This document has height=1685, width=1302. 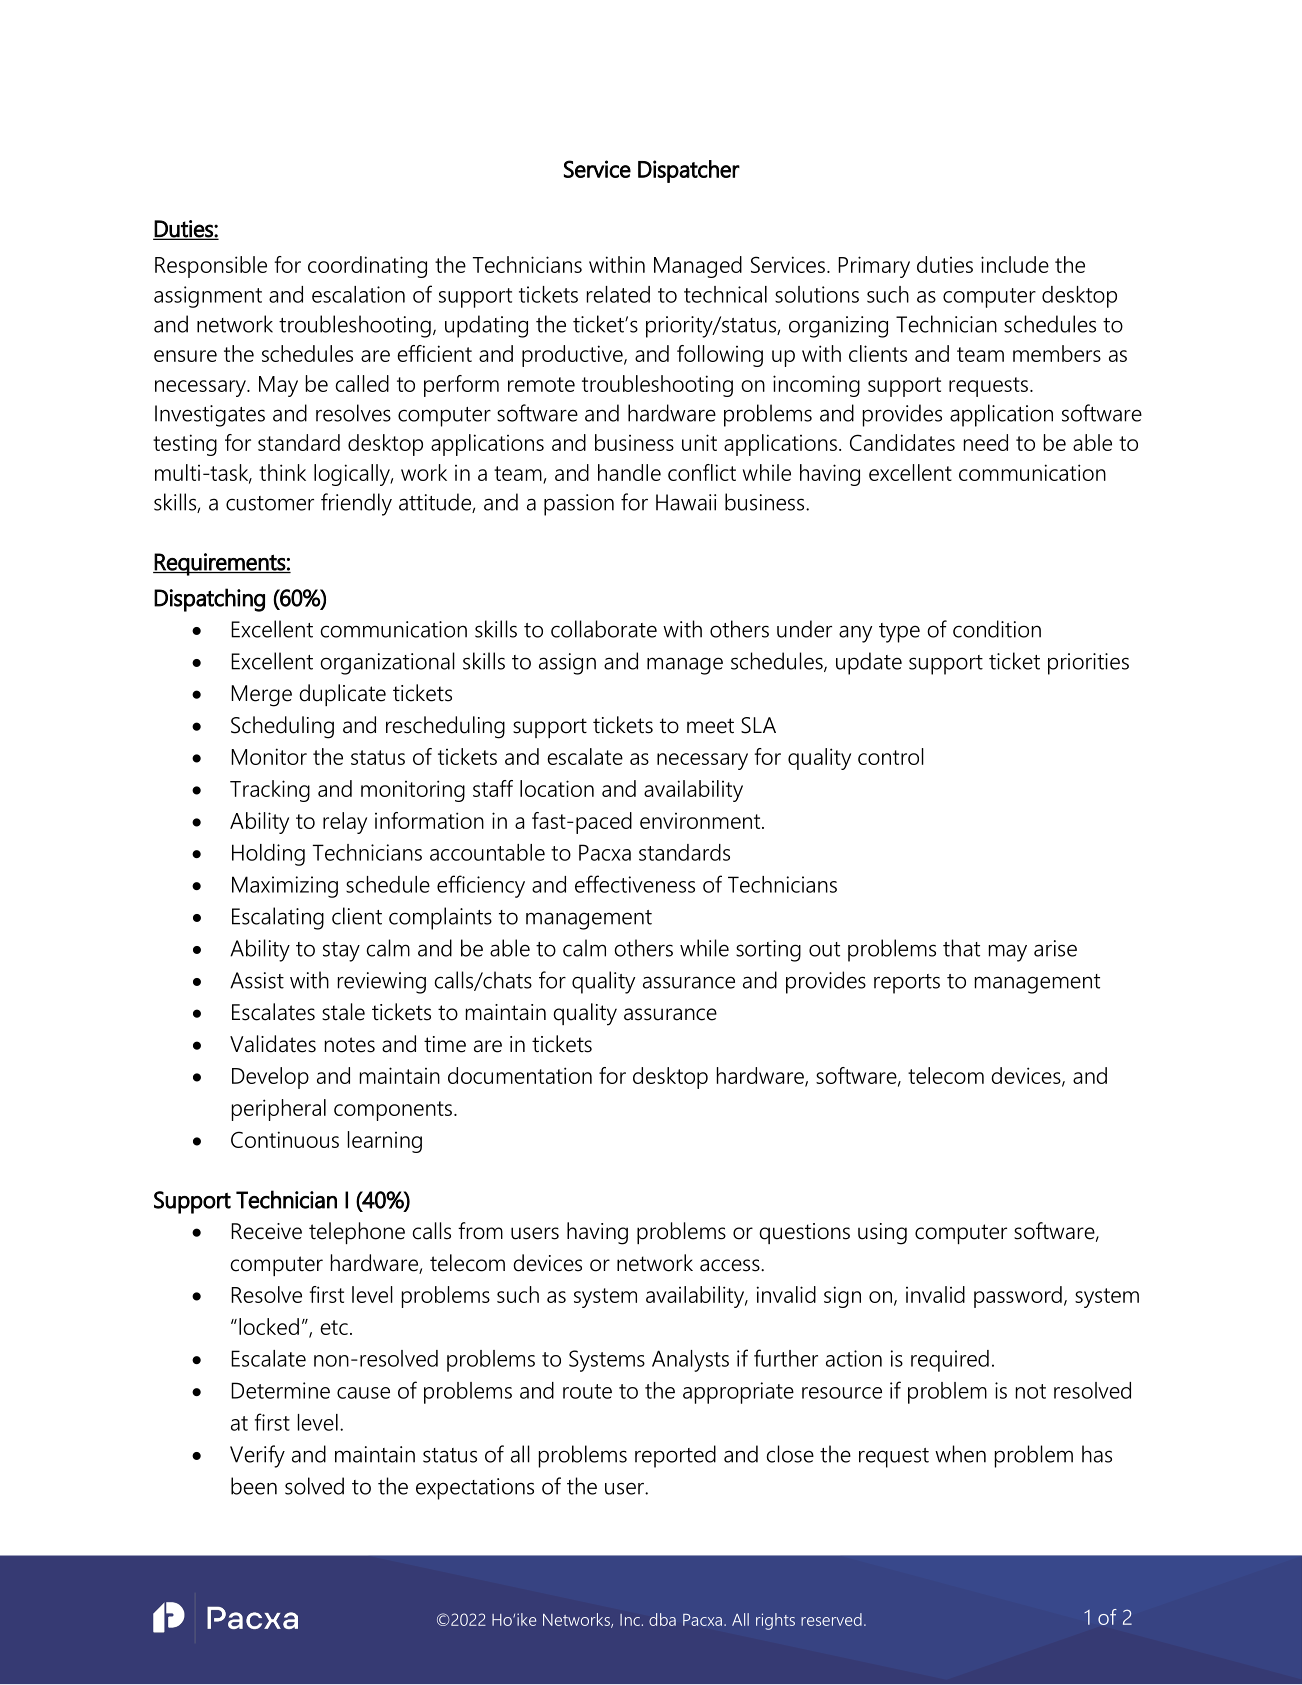 I want to click on when, so click(x=960, y=1454).
